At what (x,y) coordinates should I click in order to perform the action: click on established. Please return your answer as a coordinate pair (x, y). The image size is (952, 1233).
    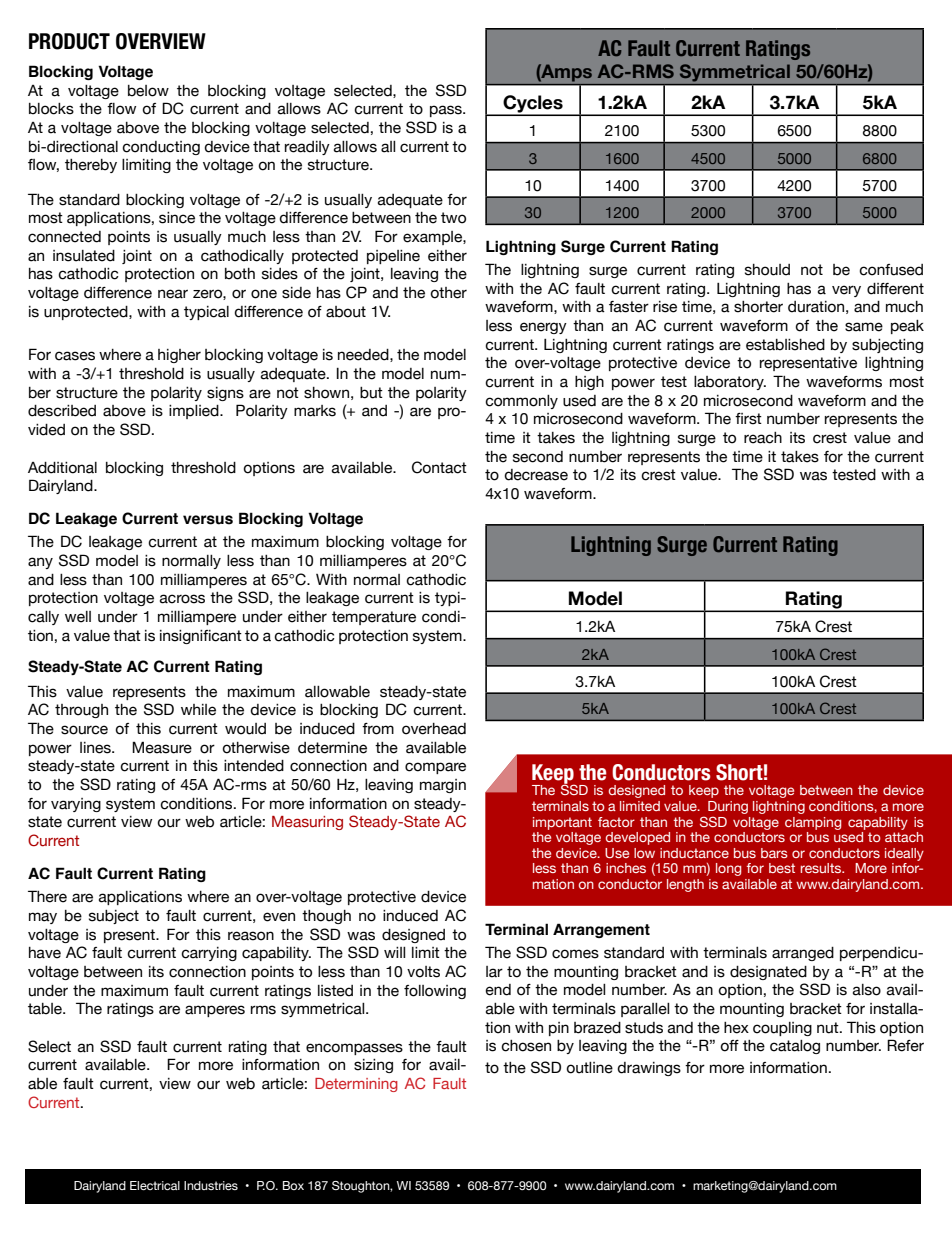
    Looking at the image, I should click on (785, 345).
